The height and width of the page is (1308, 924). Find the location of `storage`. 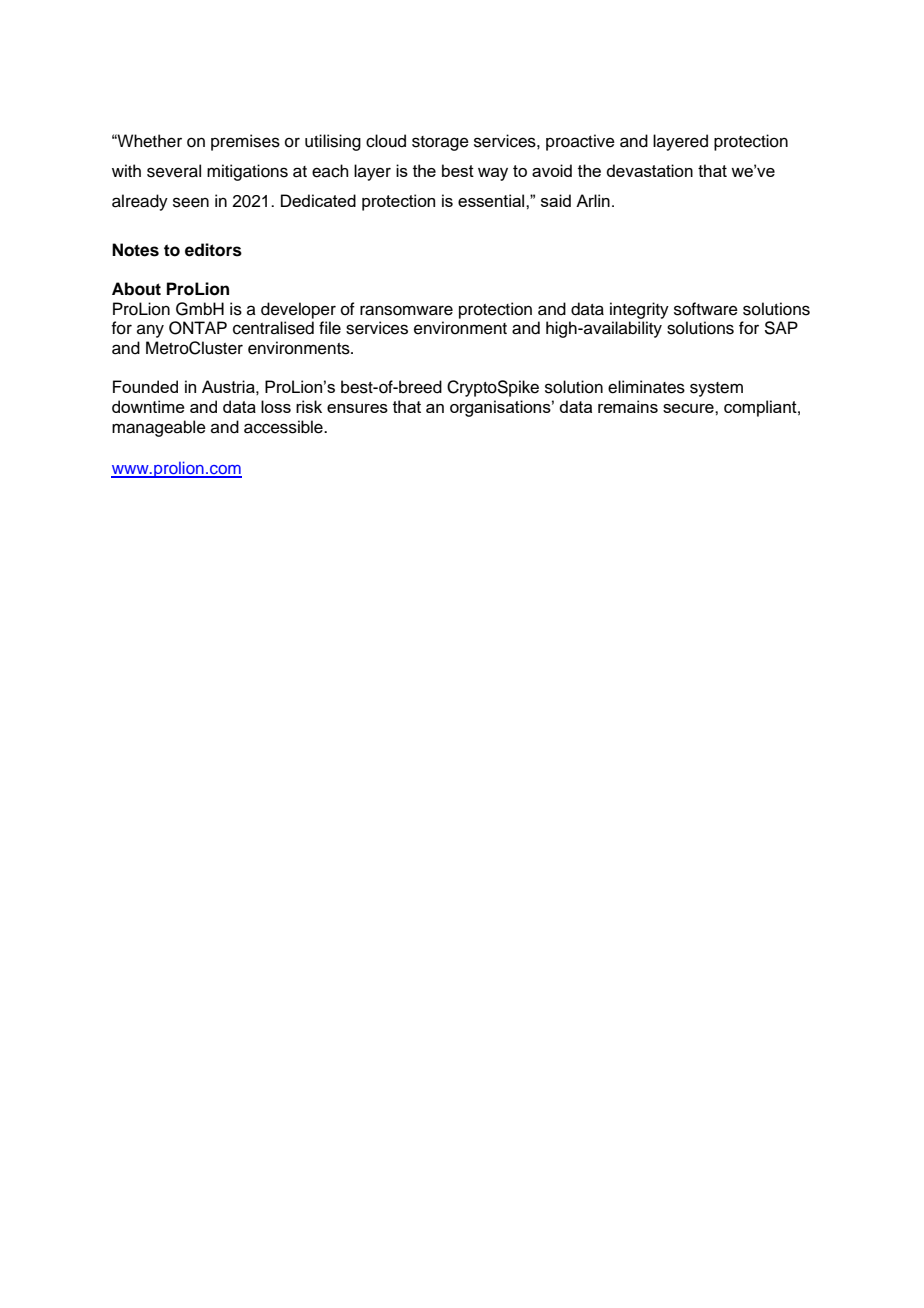

storage is located at coordinates (440, 143).
